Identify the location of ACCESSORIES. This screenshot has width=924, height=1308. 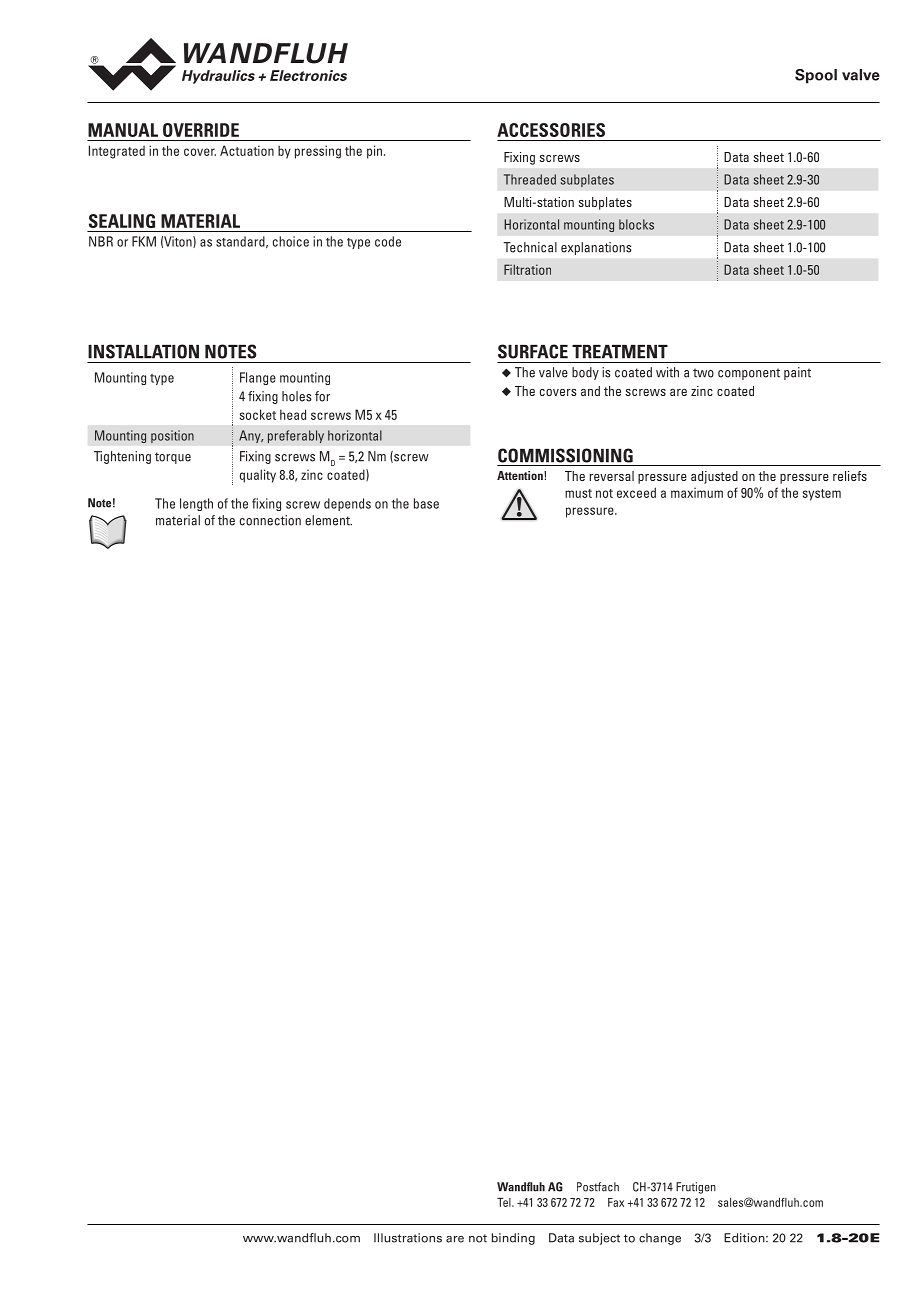
(551, 130).
